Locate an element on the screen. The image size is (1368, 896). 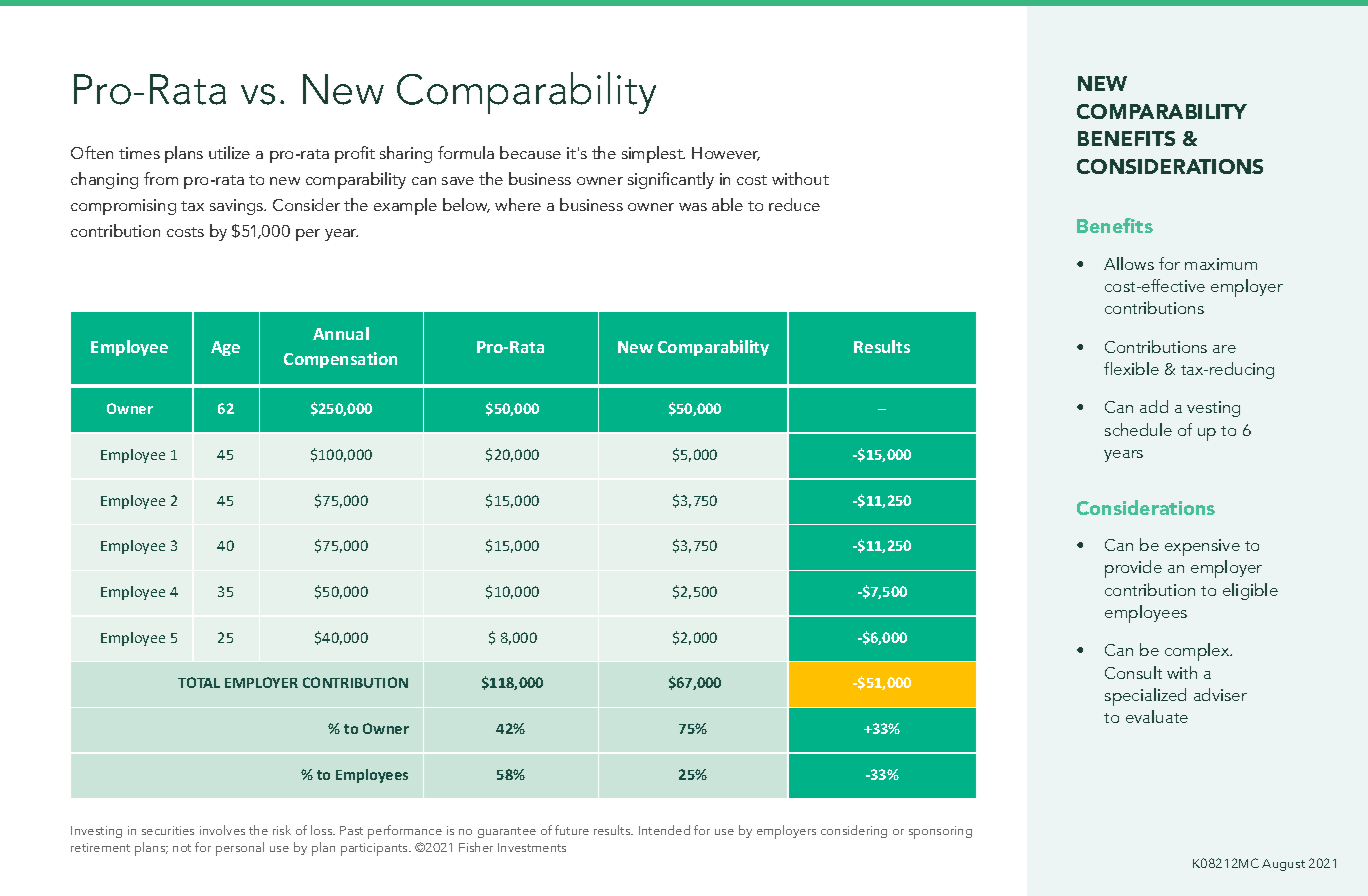
personal is located at coordinates (240, 849).
